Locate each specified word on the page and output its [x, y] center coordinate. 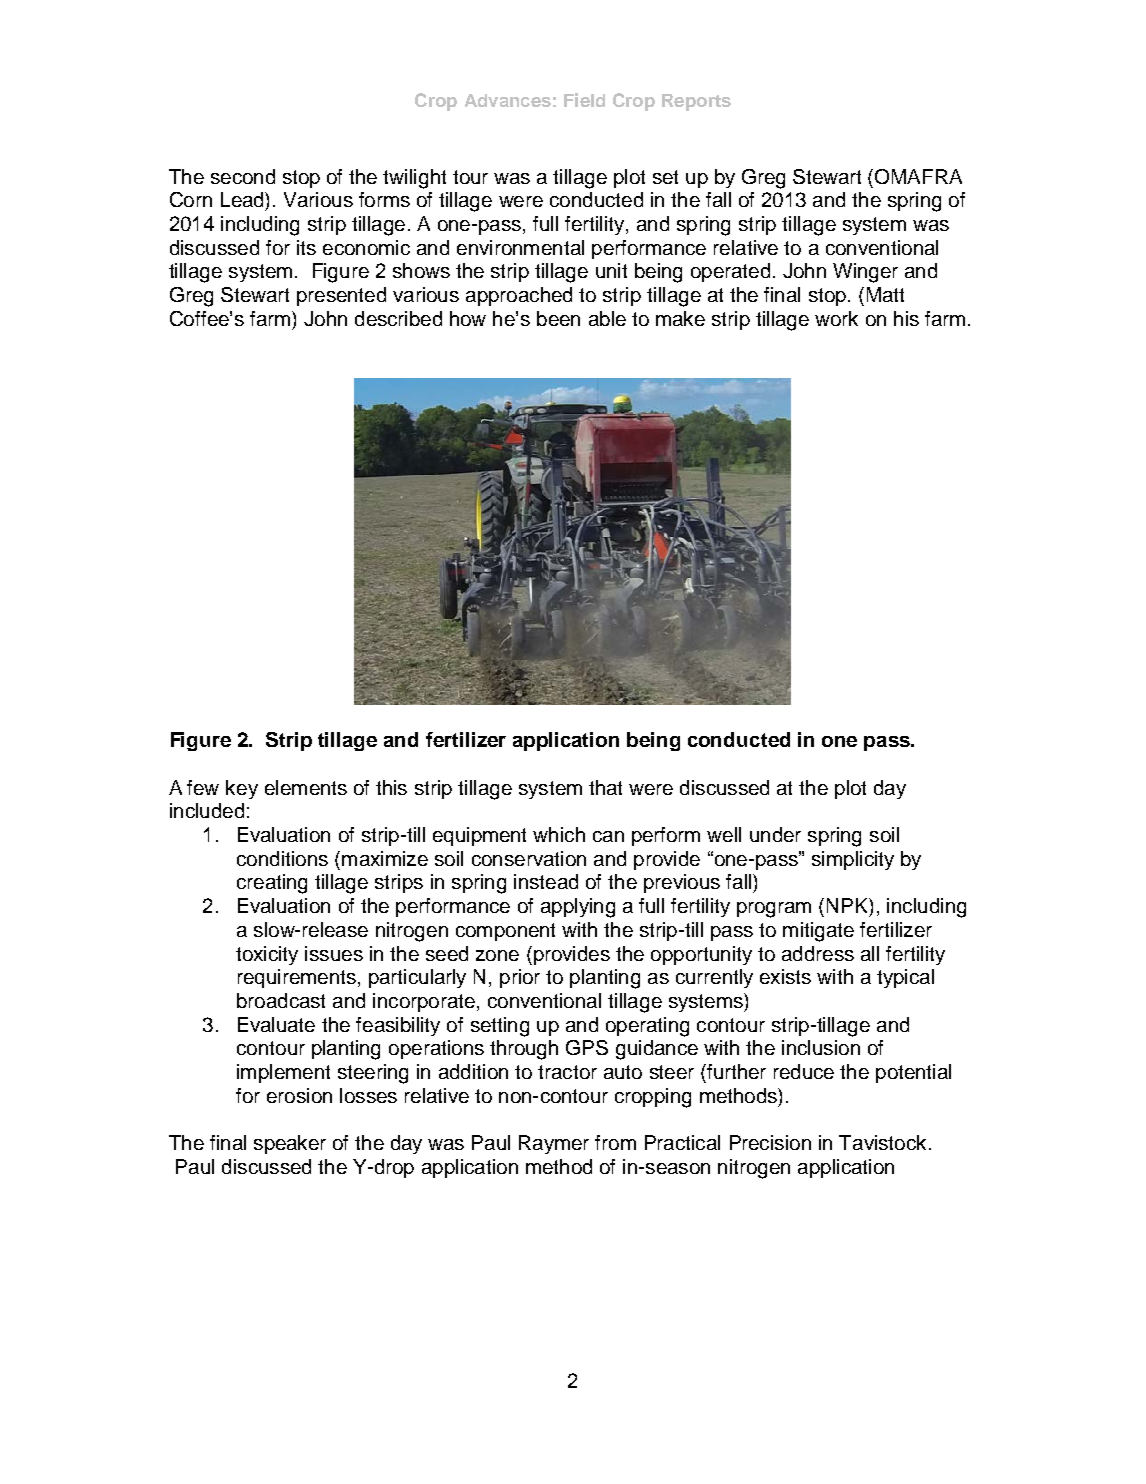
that [605, 787]
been [558, 318]
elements [306, 787]
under [775, 834]
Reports [696, 102]
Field [584, 100]
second [243, 176]
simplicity [853, 860]
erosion [299, 1095]
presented [341, 296]
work [836, 318]
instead [546, 881]
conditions [282, 858]
